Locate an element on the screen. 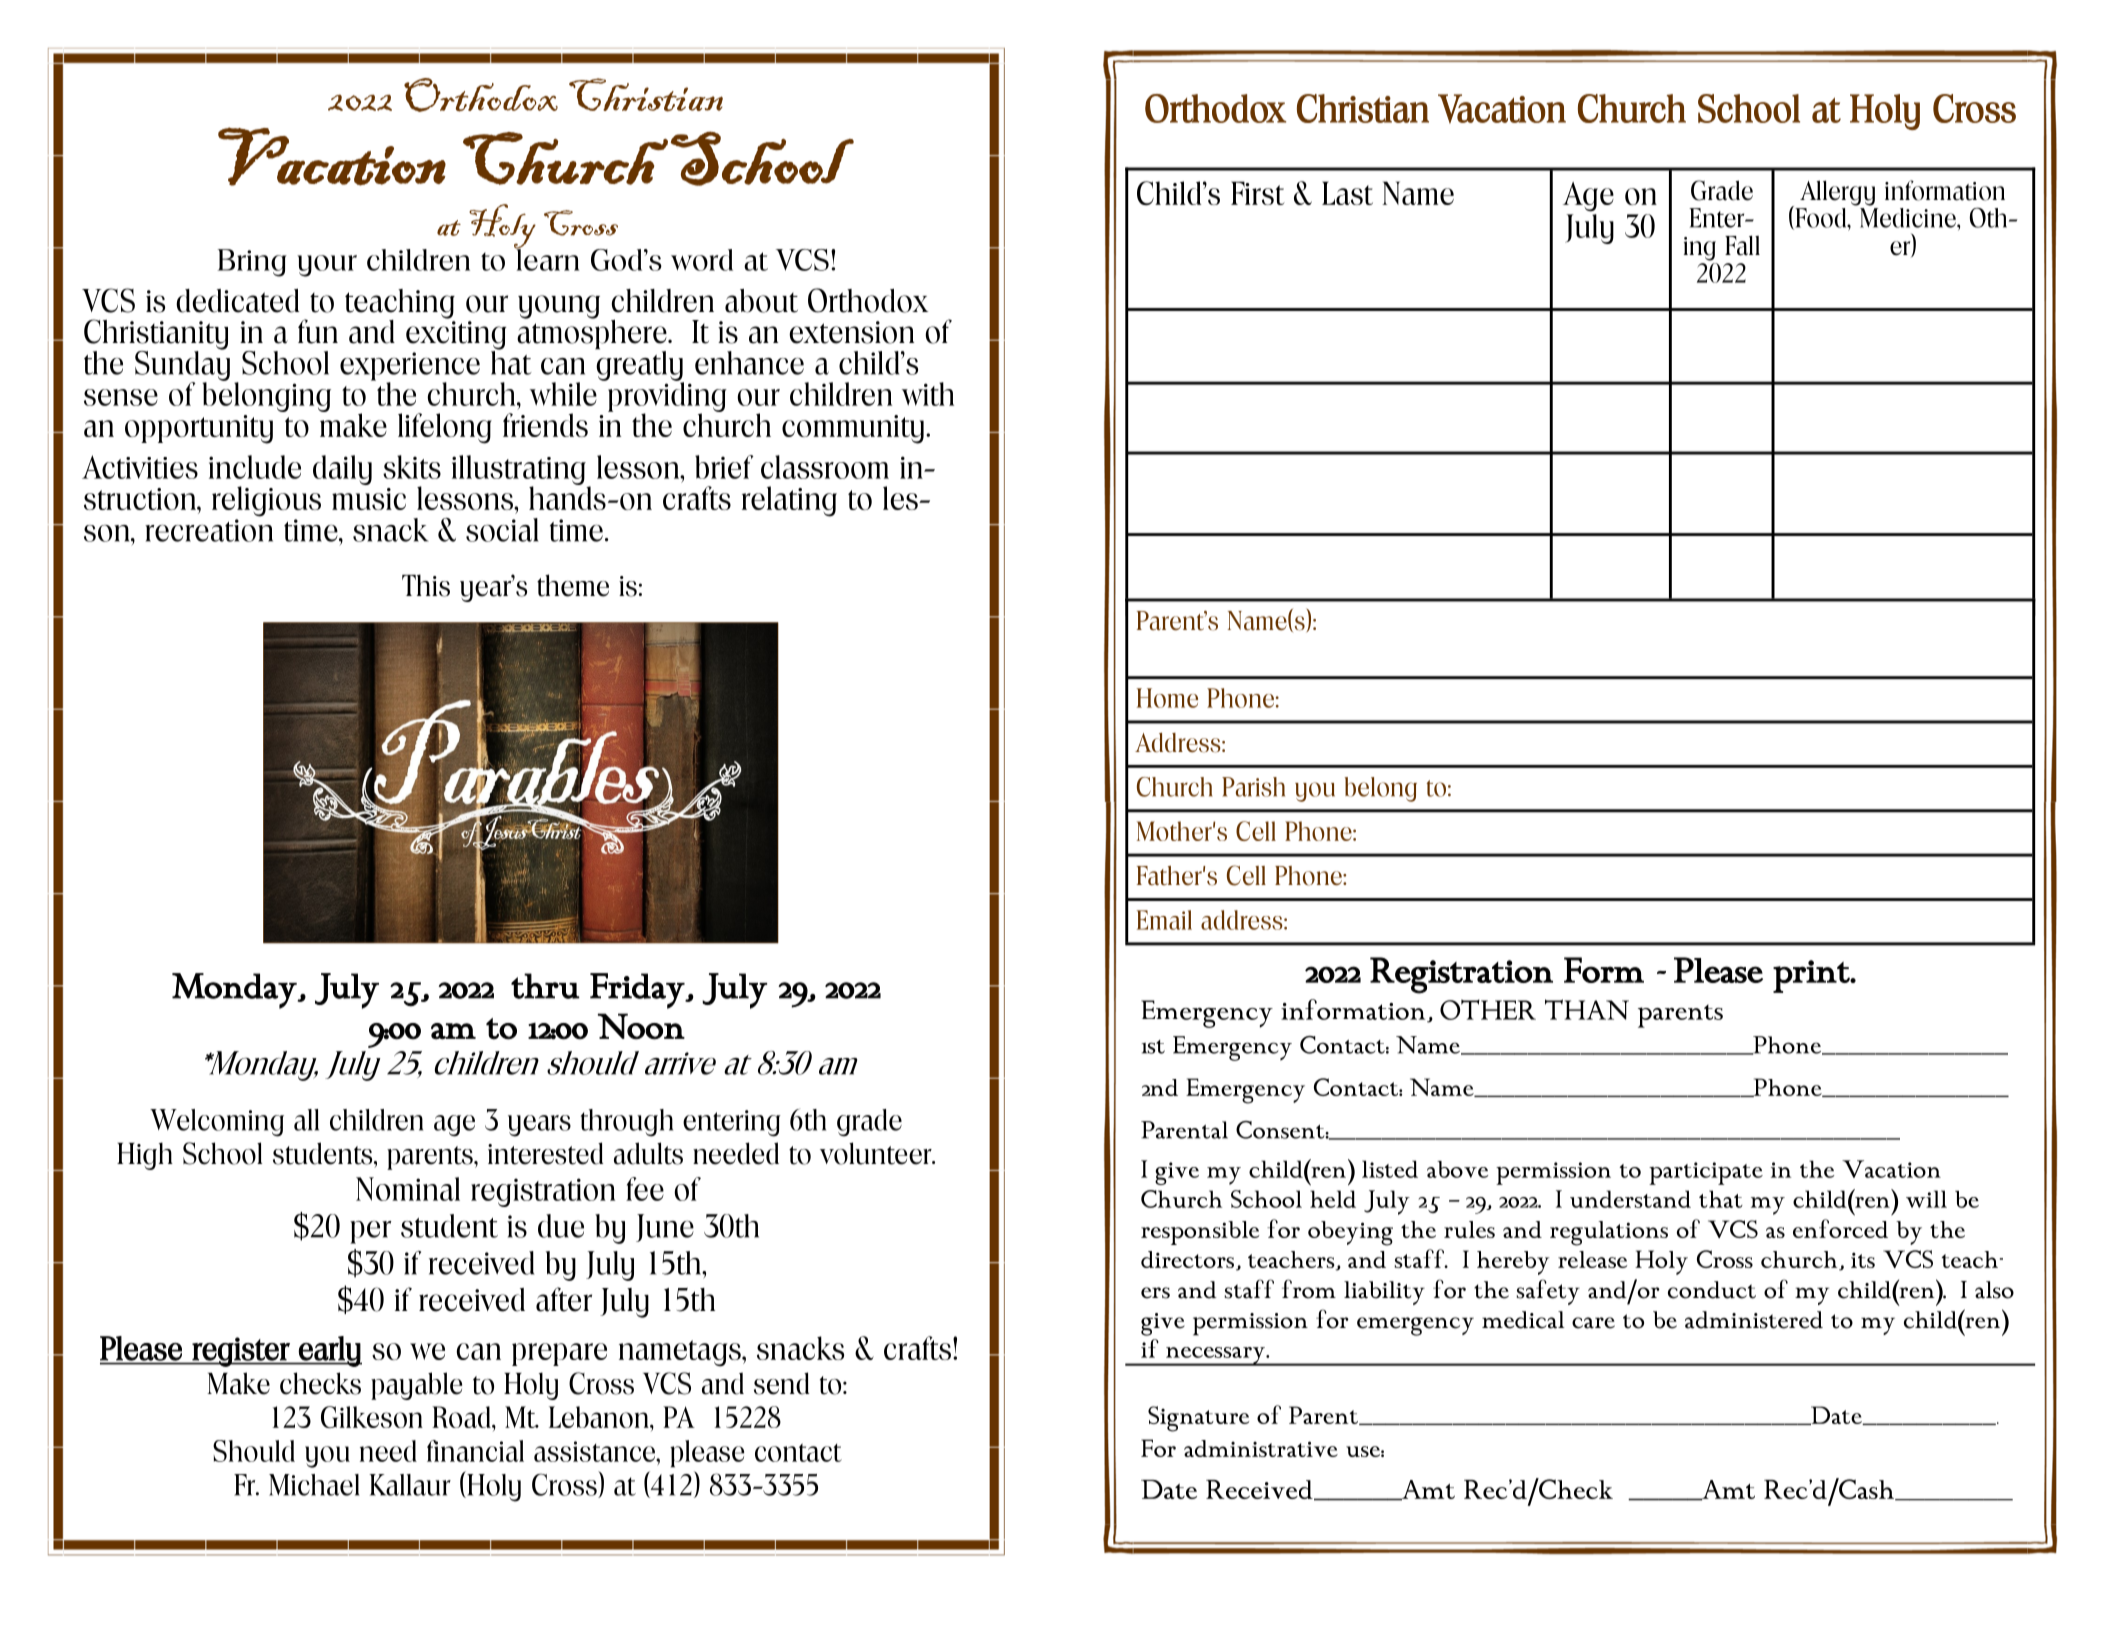 Image resolution: width=2107 pixels, height=1628 pixels. thru is located at coordinates (545, 986).
